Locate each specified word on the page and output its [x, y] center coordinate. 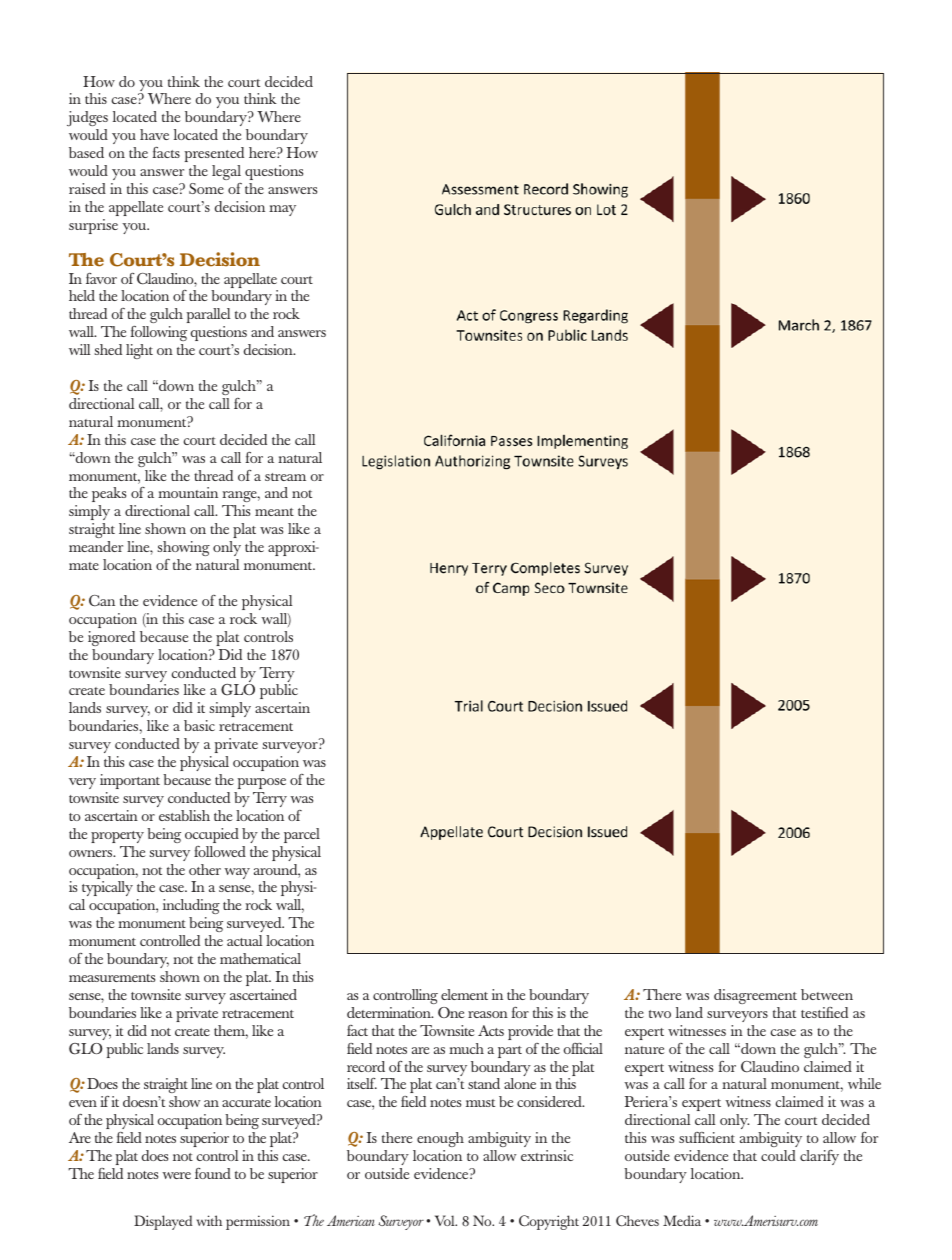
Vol [446, 1220]
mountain [188, 492]
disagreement [755, 996]
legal [226, 172]
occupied [212, 835]
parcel [302, 835]
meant [274, 512]
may [282, 210]
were [176, 1175]
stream [285, 477]
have [154, 134]
